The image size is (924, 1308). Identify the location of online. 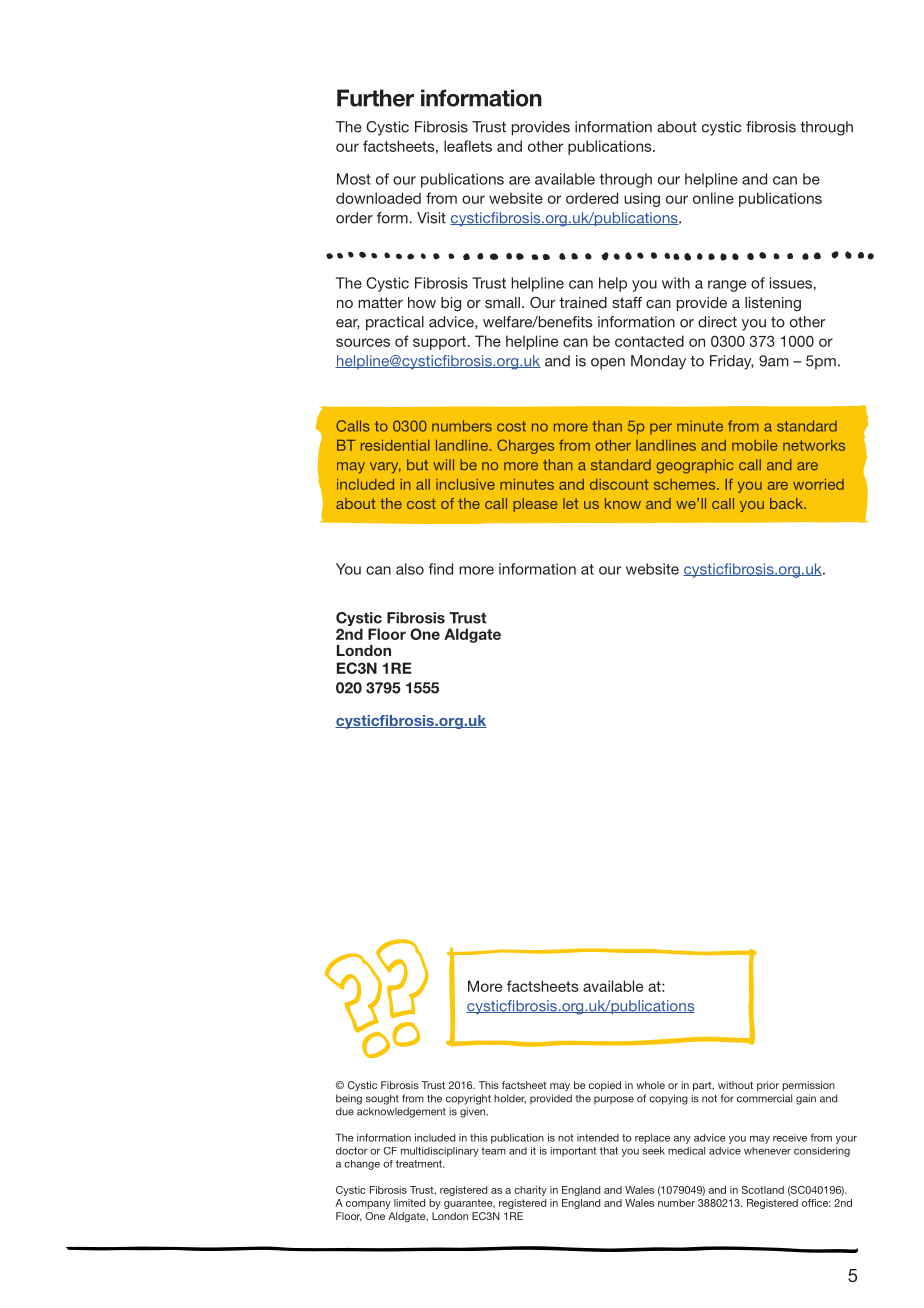
(713, 198).
